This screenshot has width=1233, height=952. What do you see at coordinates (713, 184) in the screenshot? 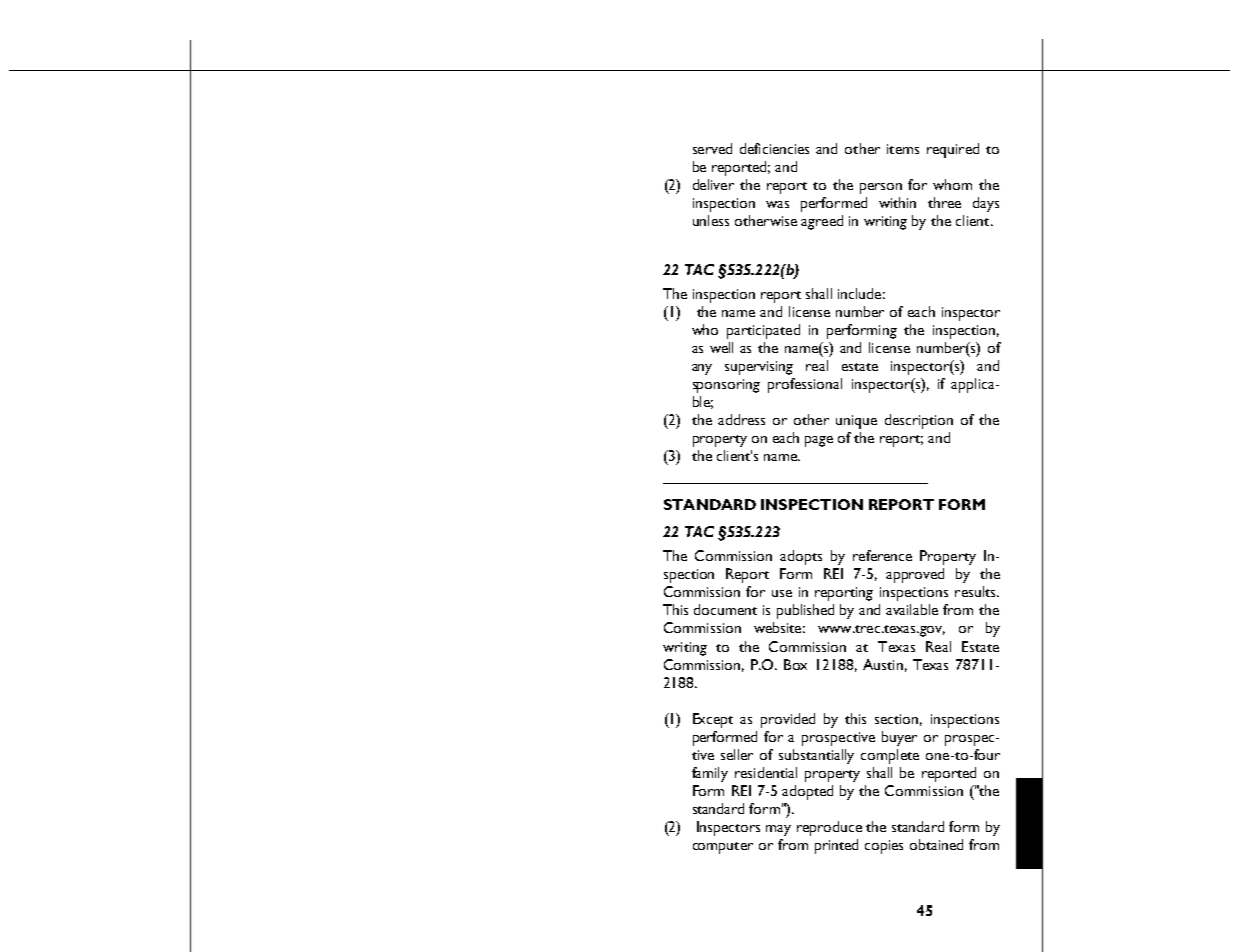
I see `deliver` at bounding box center [713, 184].
